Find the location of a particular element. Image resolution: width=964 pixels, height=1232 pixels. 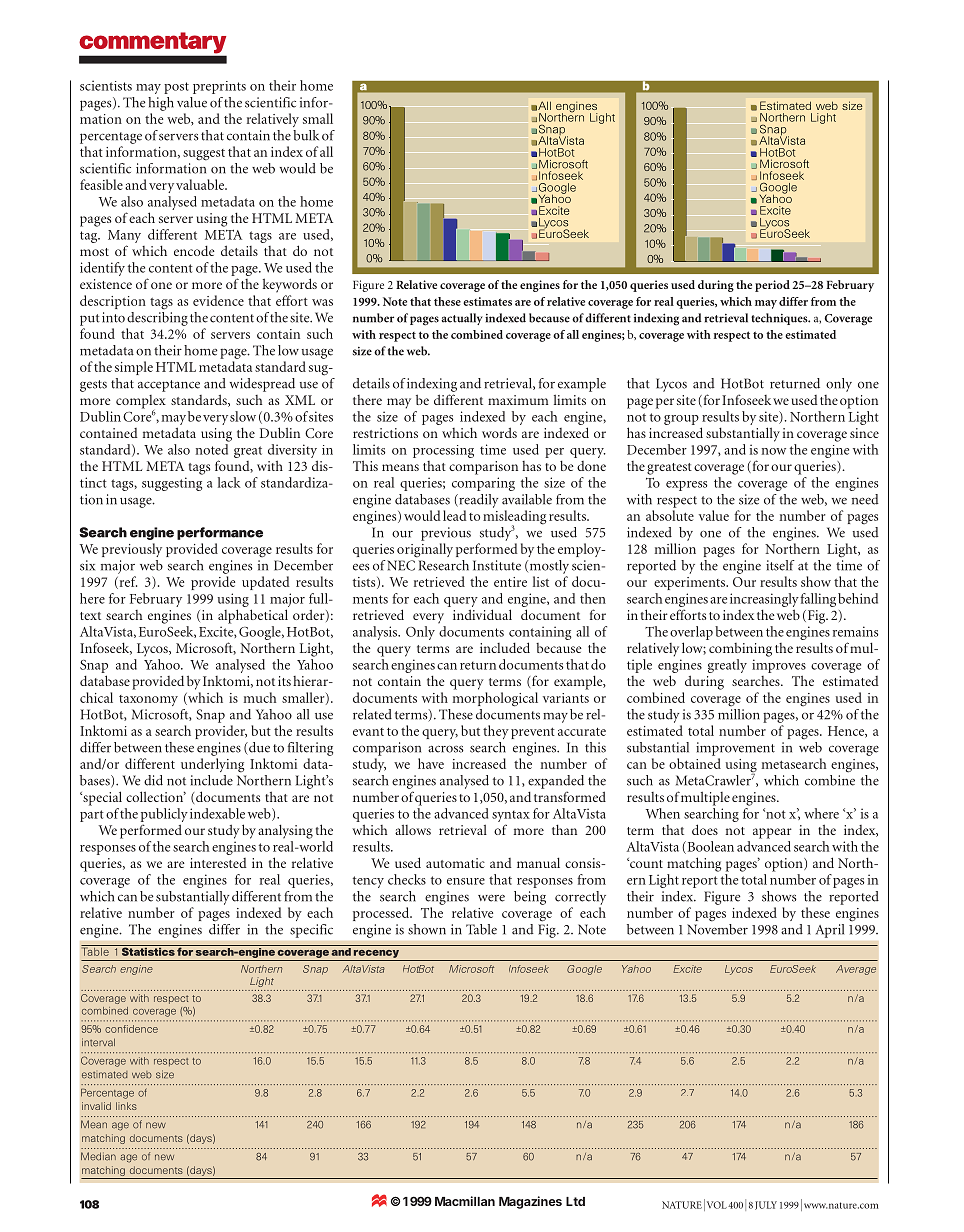

high is located at coordinates (161, 104).
